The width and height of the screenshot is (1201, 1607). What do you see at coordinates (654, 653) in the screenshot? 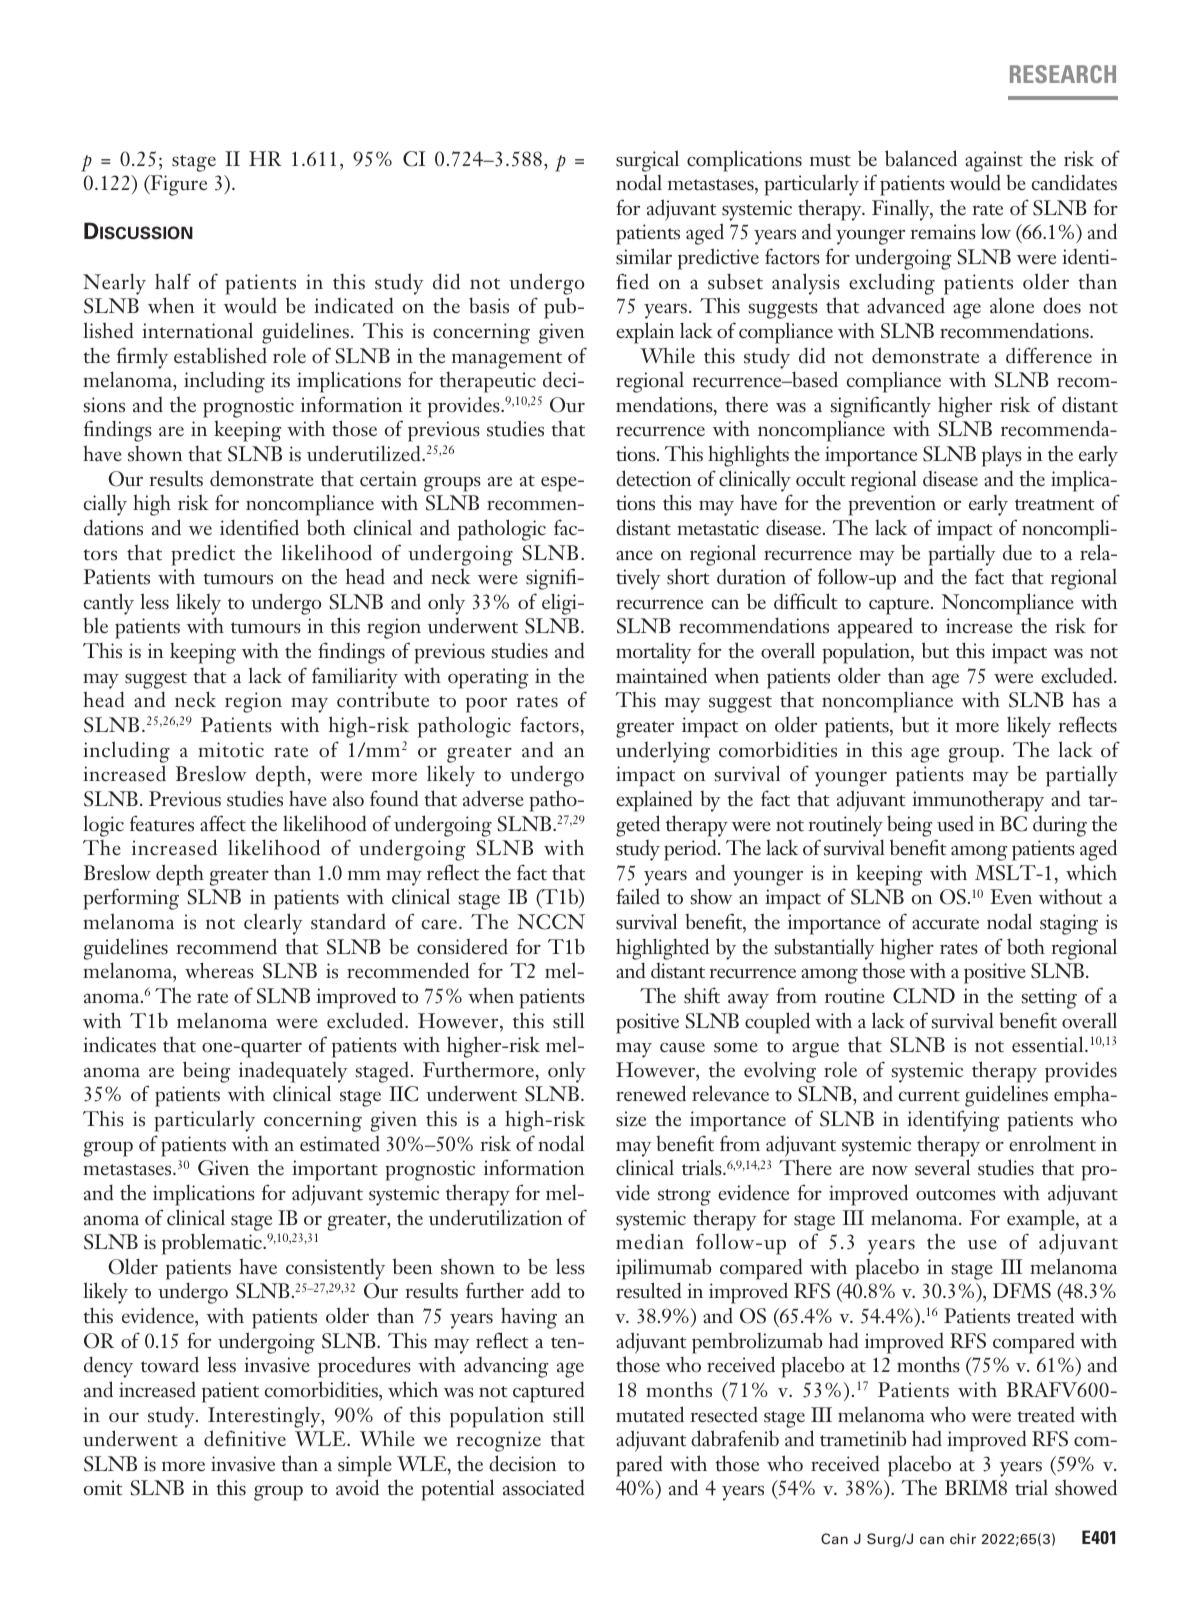
I see `mortality` at bounding box center [654, 653].
